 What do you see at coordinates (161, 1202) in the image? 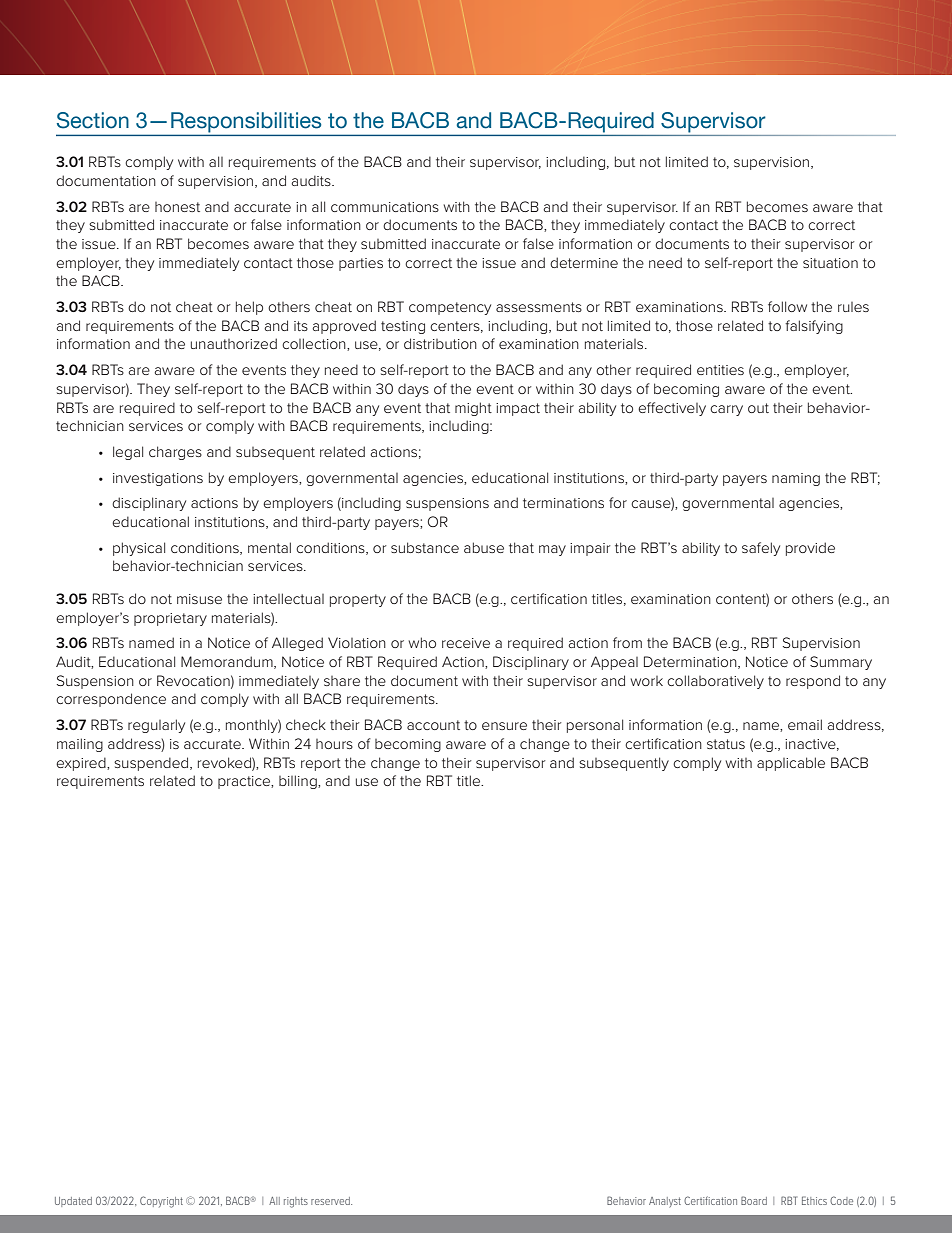
I see `Copyright` at bounding box center [161, 1202].
